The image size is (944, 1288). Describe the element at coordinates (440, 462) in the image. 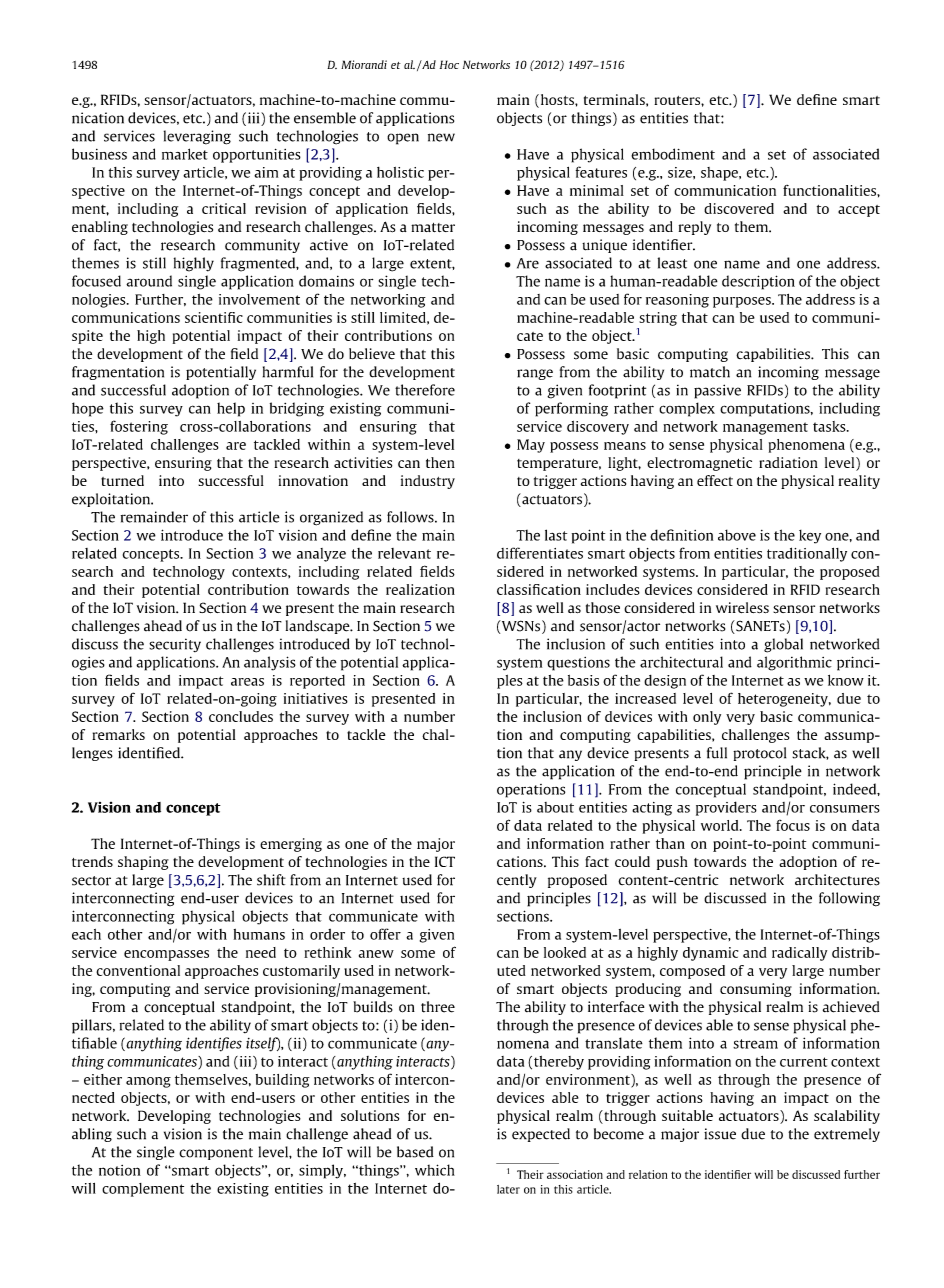

I see `then` at that location.
